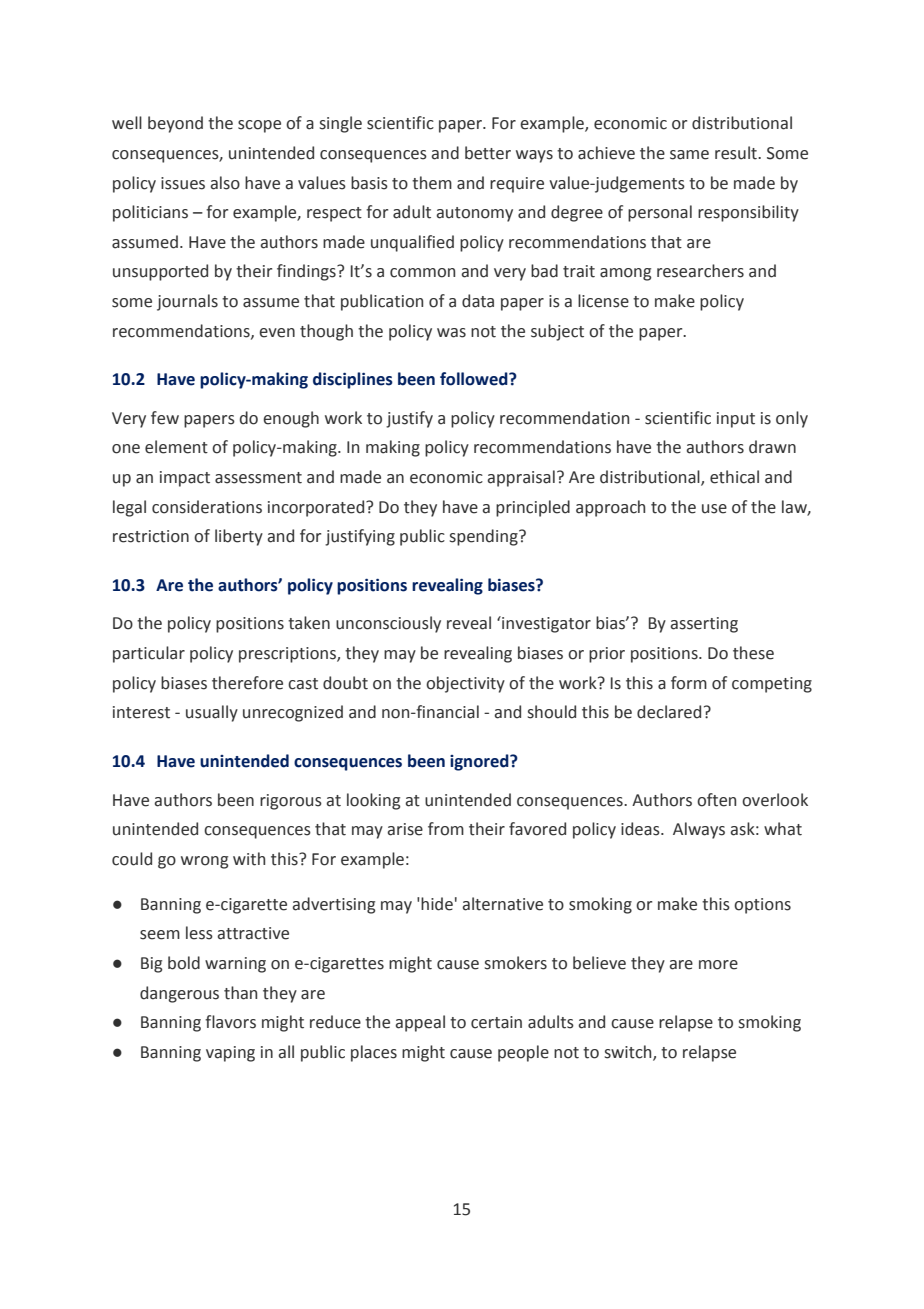  I want to click on certain, so click(496, 1022).
